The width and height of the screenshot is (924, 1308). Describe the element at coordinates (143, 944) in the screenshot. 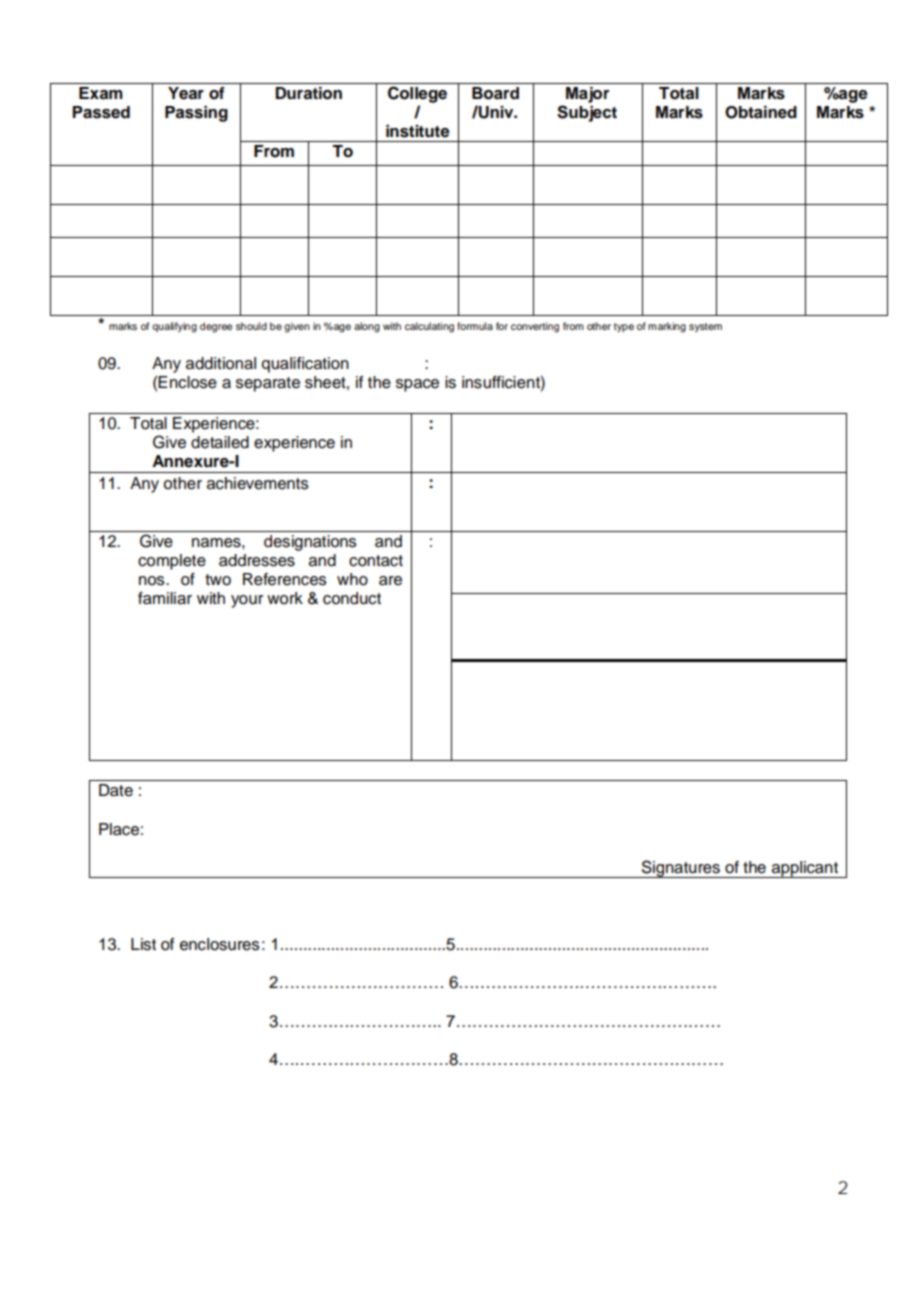

I see `List` at that location.
